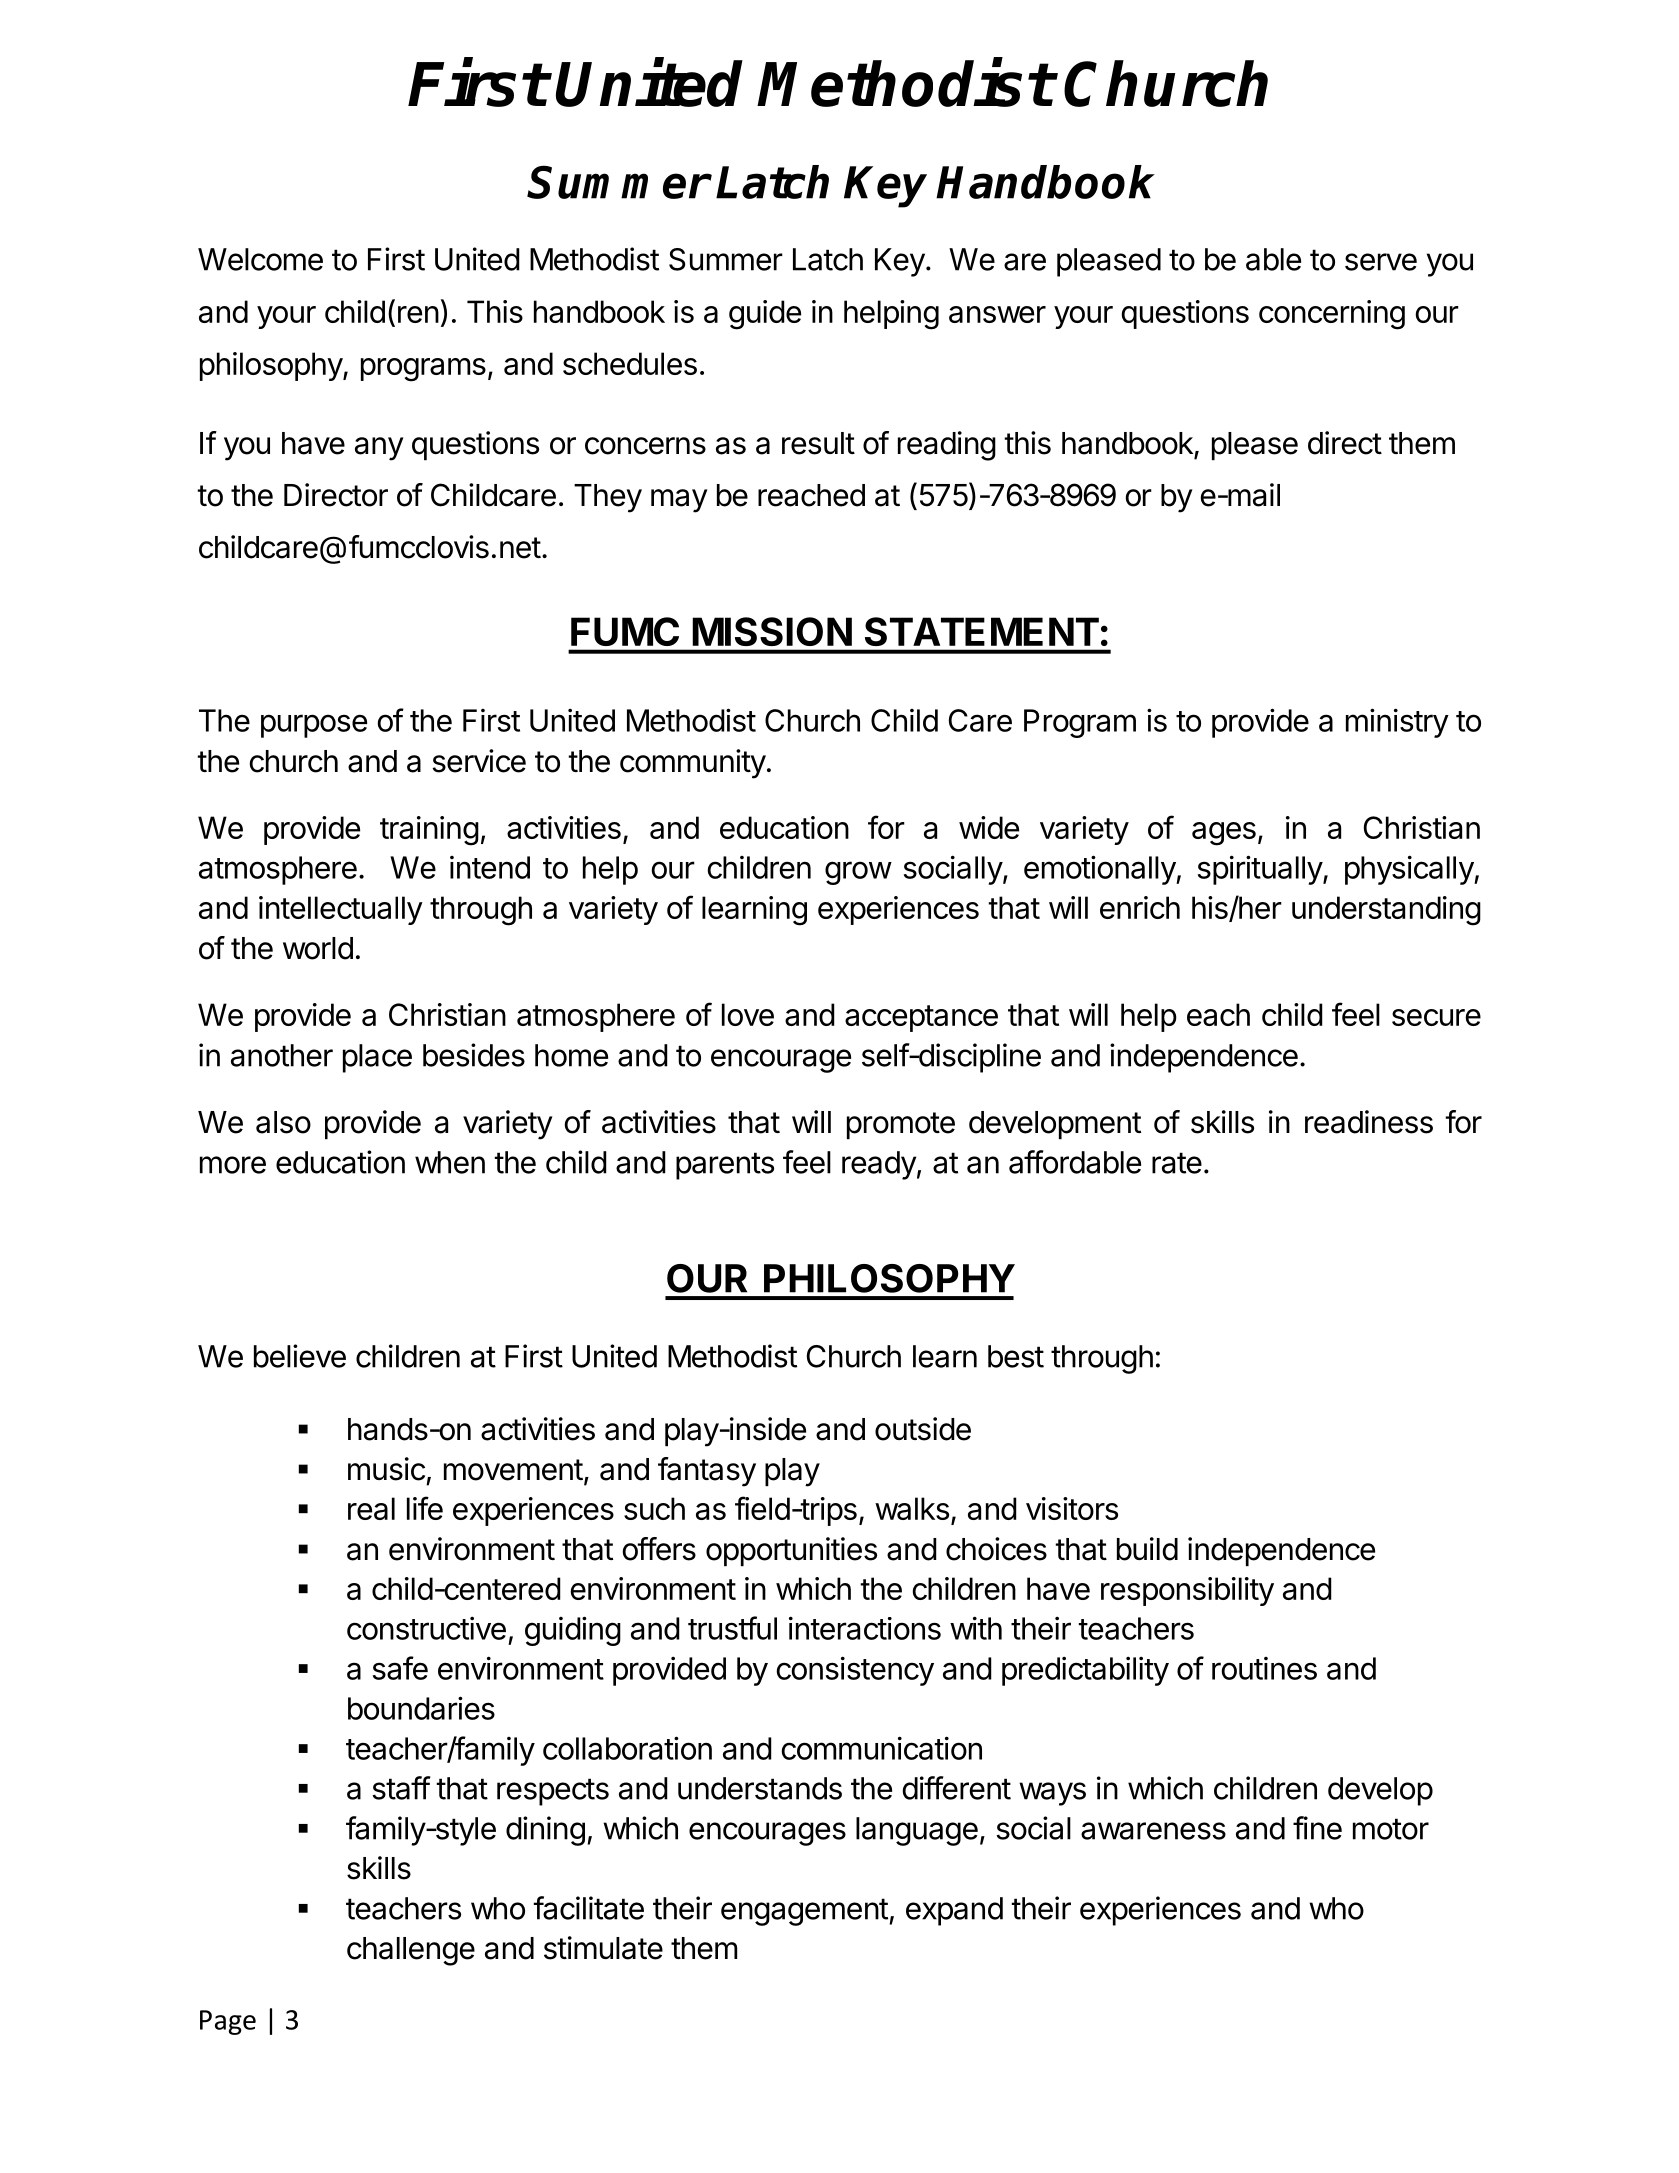 The image size is (1679, 2173). I want to click on build, so click(1147, 1549).
